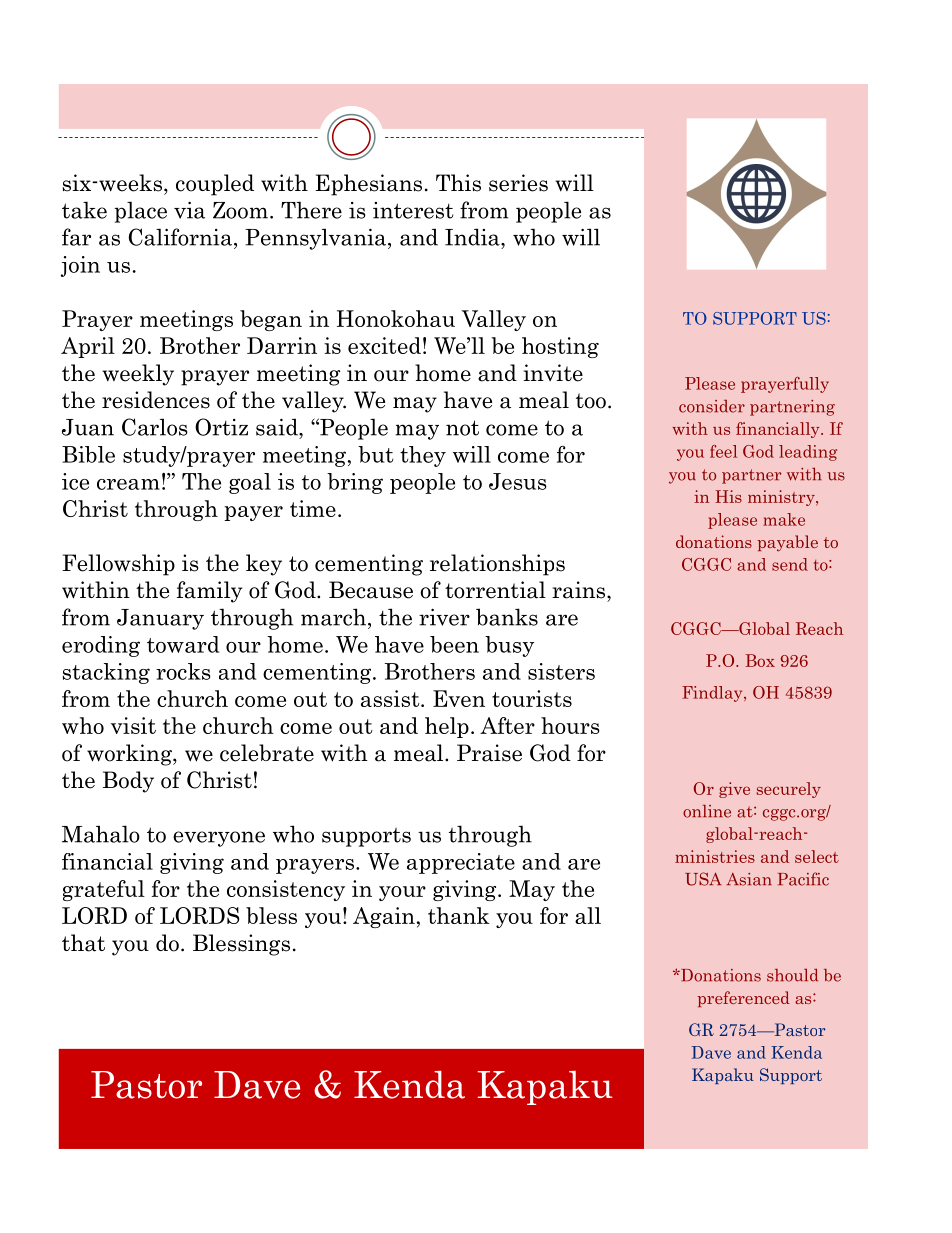 The width and height of the screenshot is (952, 1233). I want to click on series, so click(518, 183).
